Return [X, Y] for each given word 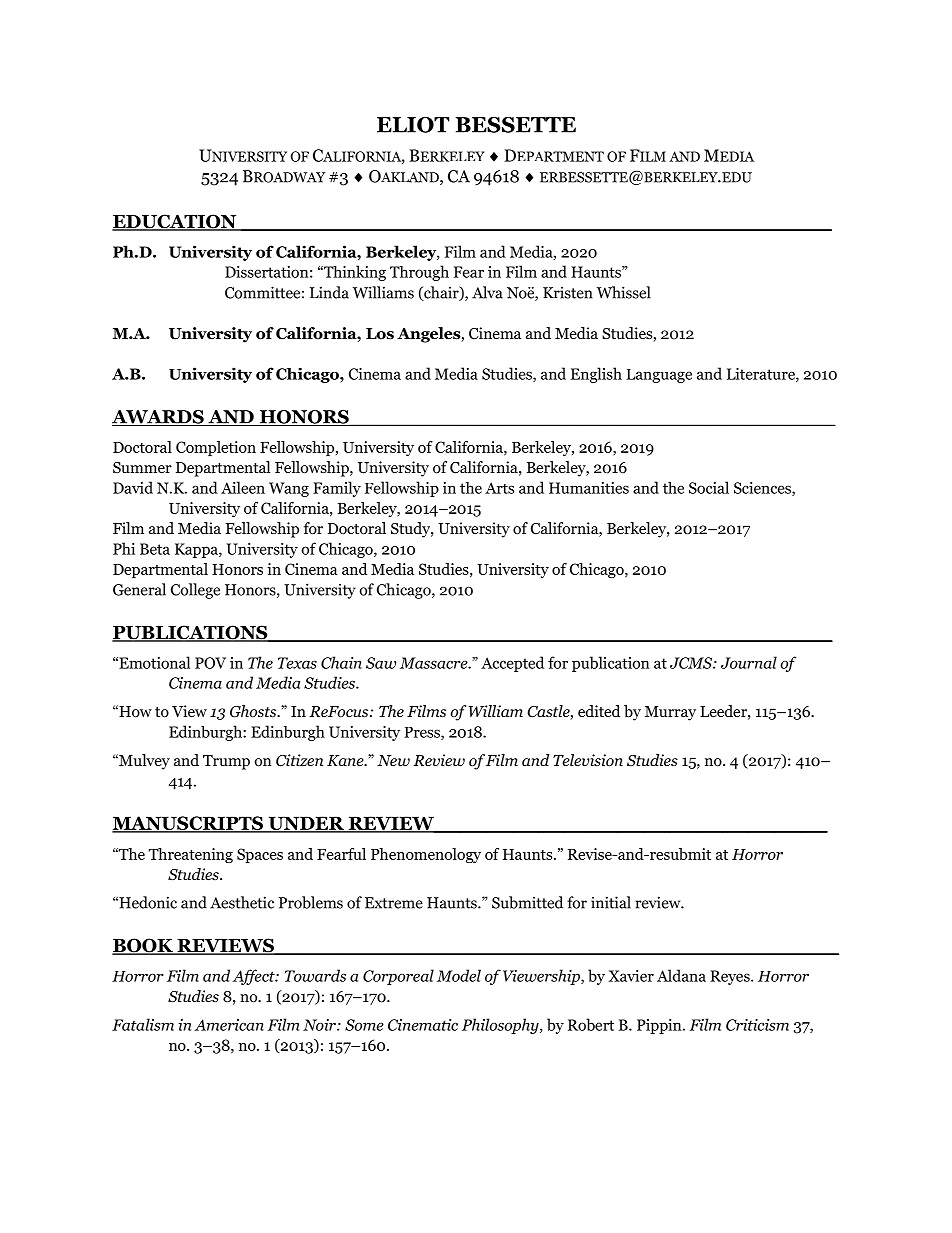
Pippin [660, 1026]
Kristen [568, 293]
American [229, 1025]
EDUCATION [175, 222]
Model [459, 975]
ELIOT [413, 125]
